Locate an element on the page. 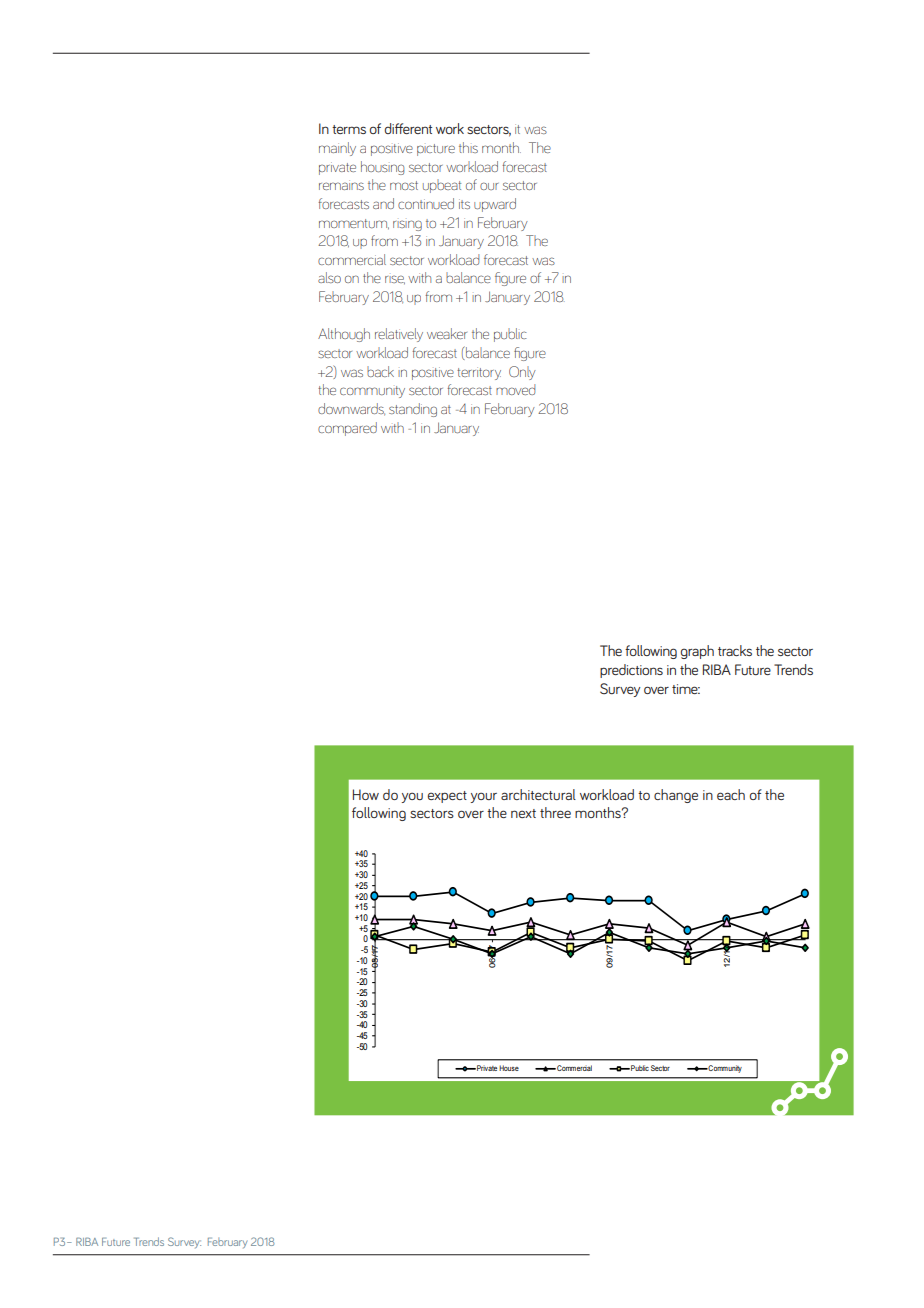 This document has height=1308, width=924. predictions is located at coordinates (631, 671).
